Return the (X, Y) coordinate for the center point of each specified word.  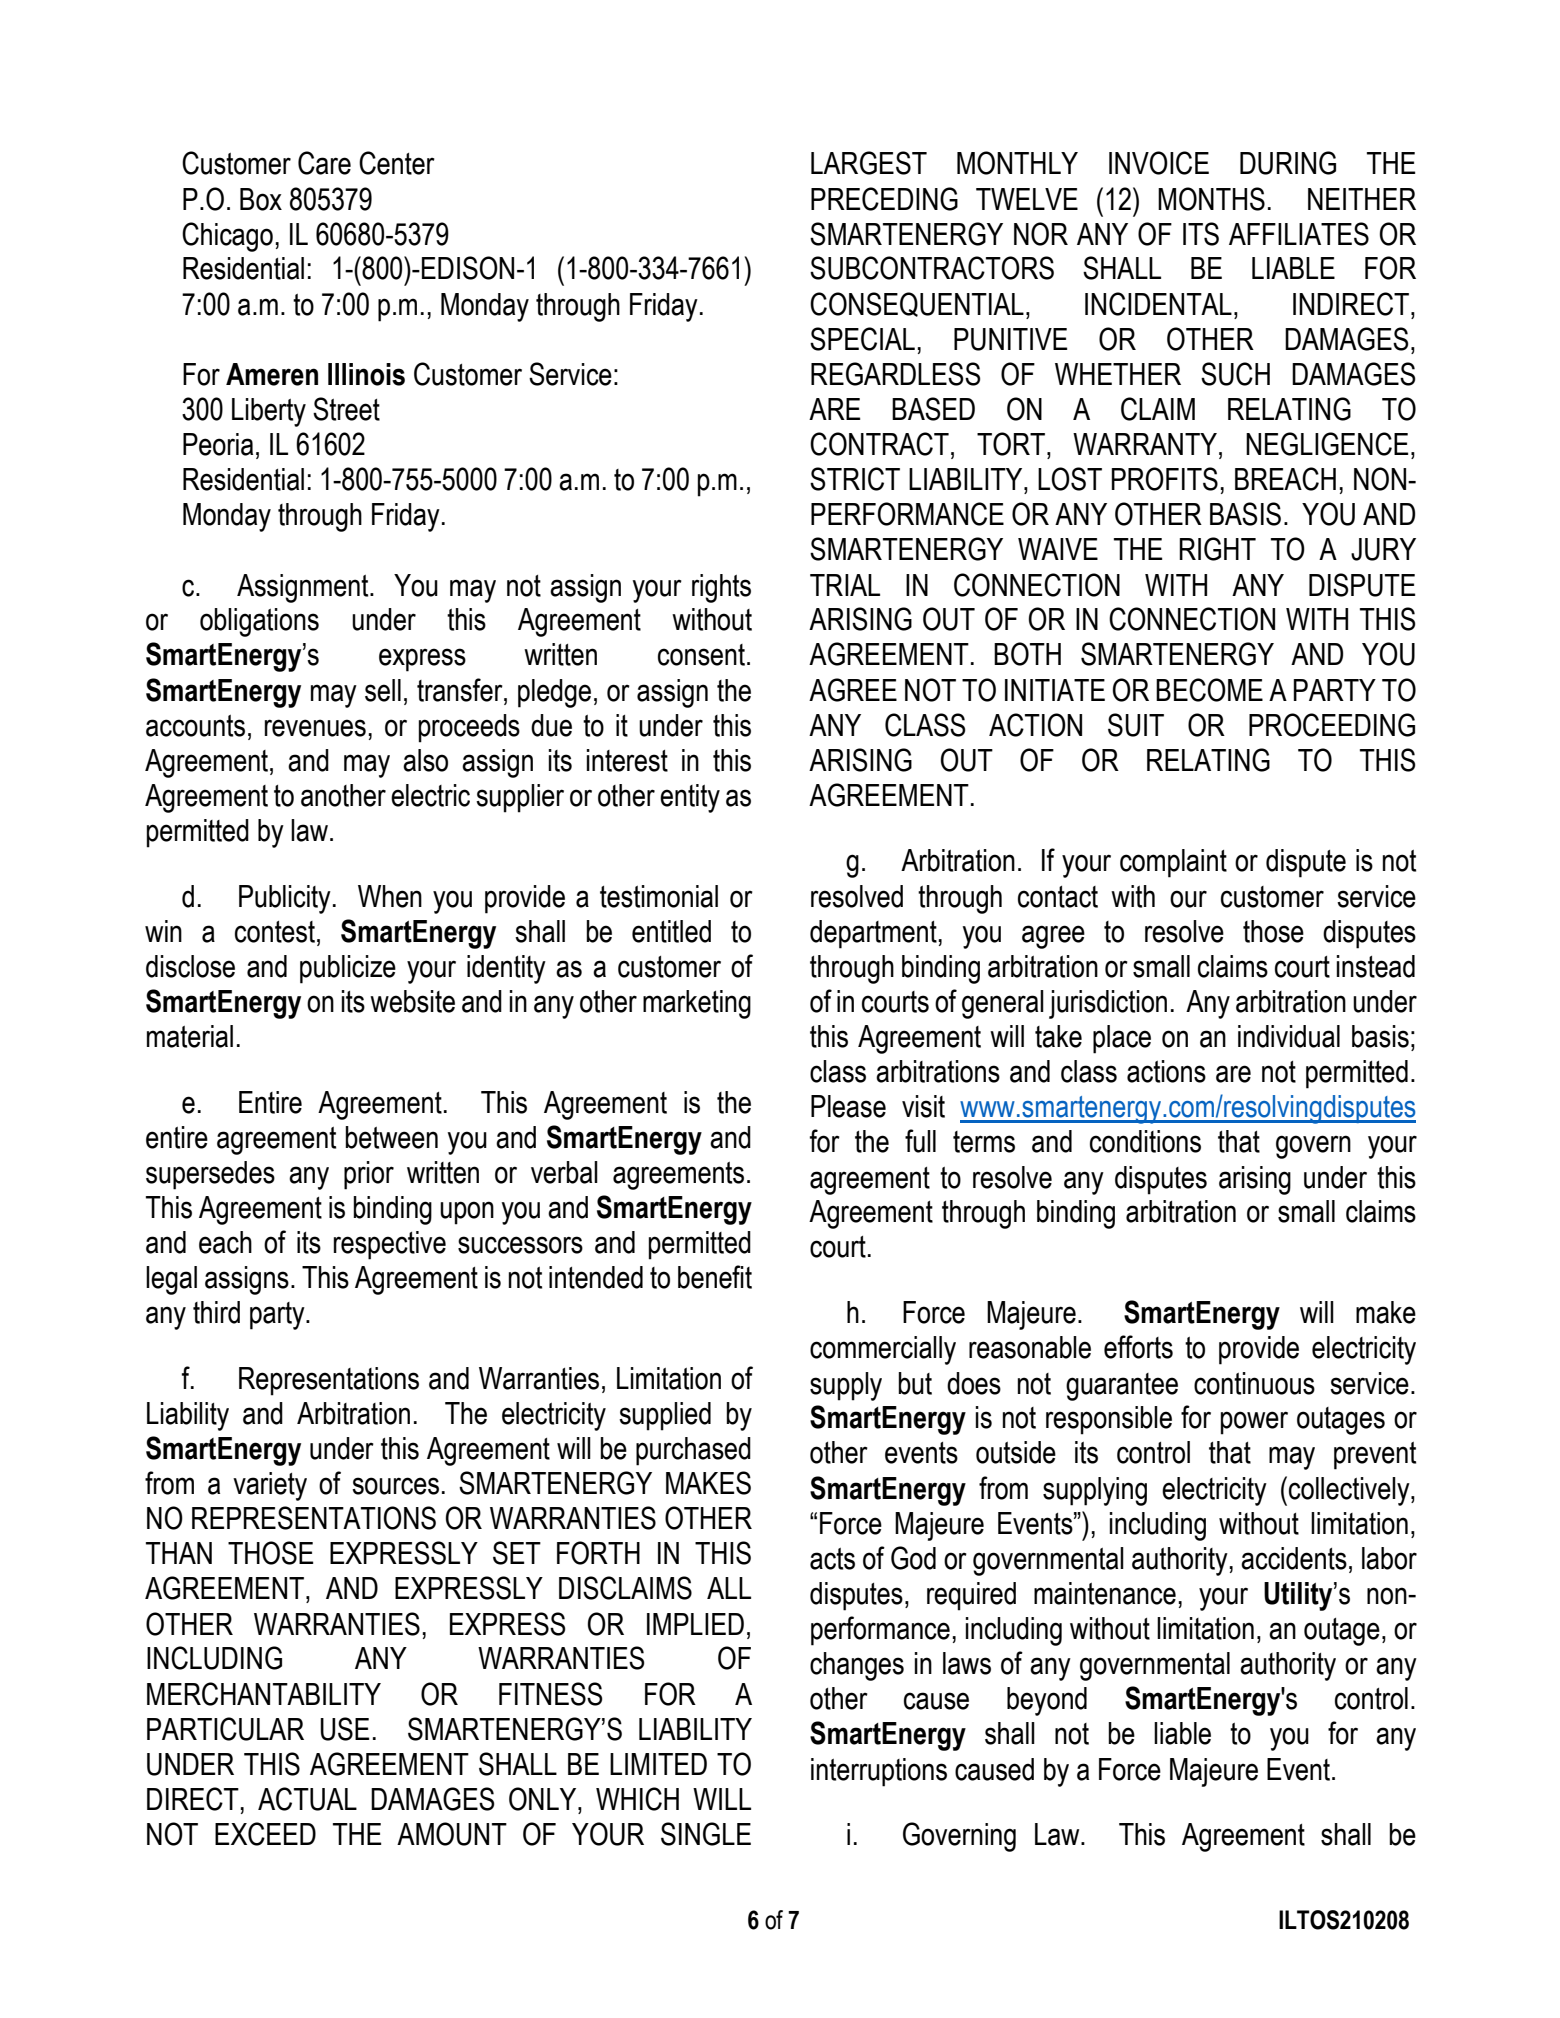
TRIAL (845, 585)
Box (261, 199)
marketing (697, 1004)
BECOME (1209, 690)
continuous (1254, 1383)
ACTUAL (307, 1799)
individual (1289, 1036)
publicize (348, 969)
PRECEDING (884, 199)
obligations (259, 622)
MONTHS (1211, 199)
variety (270, 1486)
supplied (665, 1416)
